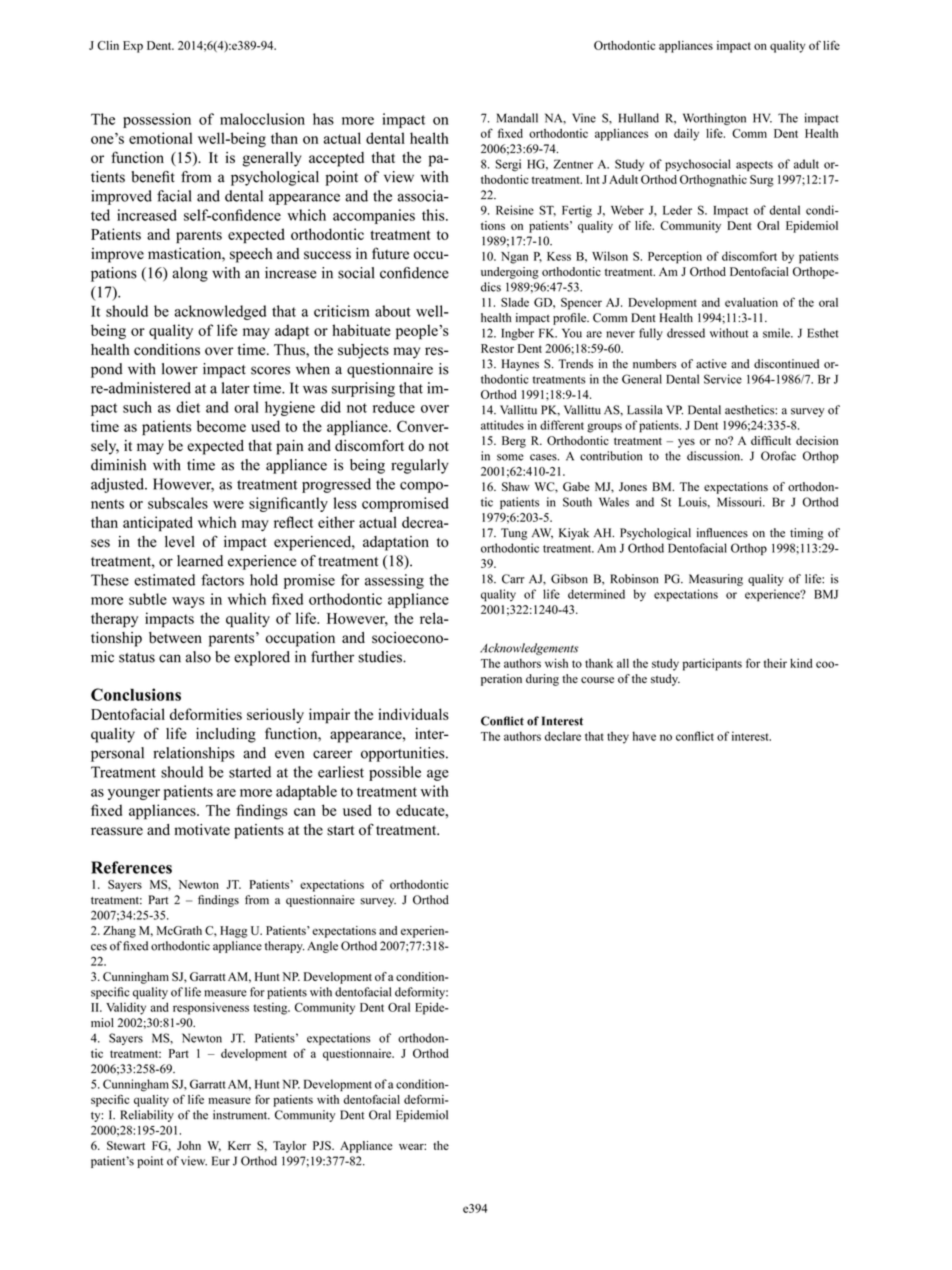 Image resolution: width=952 pixels, height=1270 pixels. Describe the element at coordinates (508, 165) in the image. I see `Sergi` at that location.
